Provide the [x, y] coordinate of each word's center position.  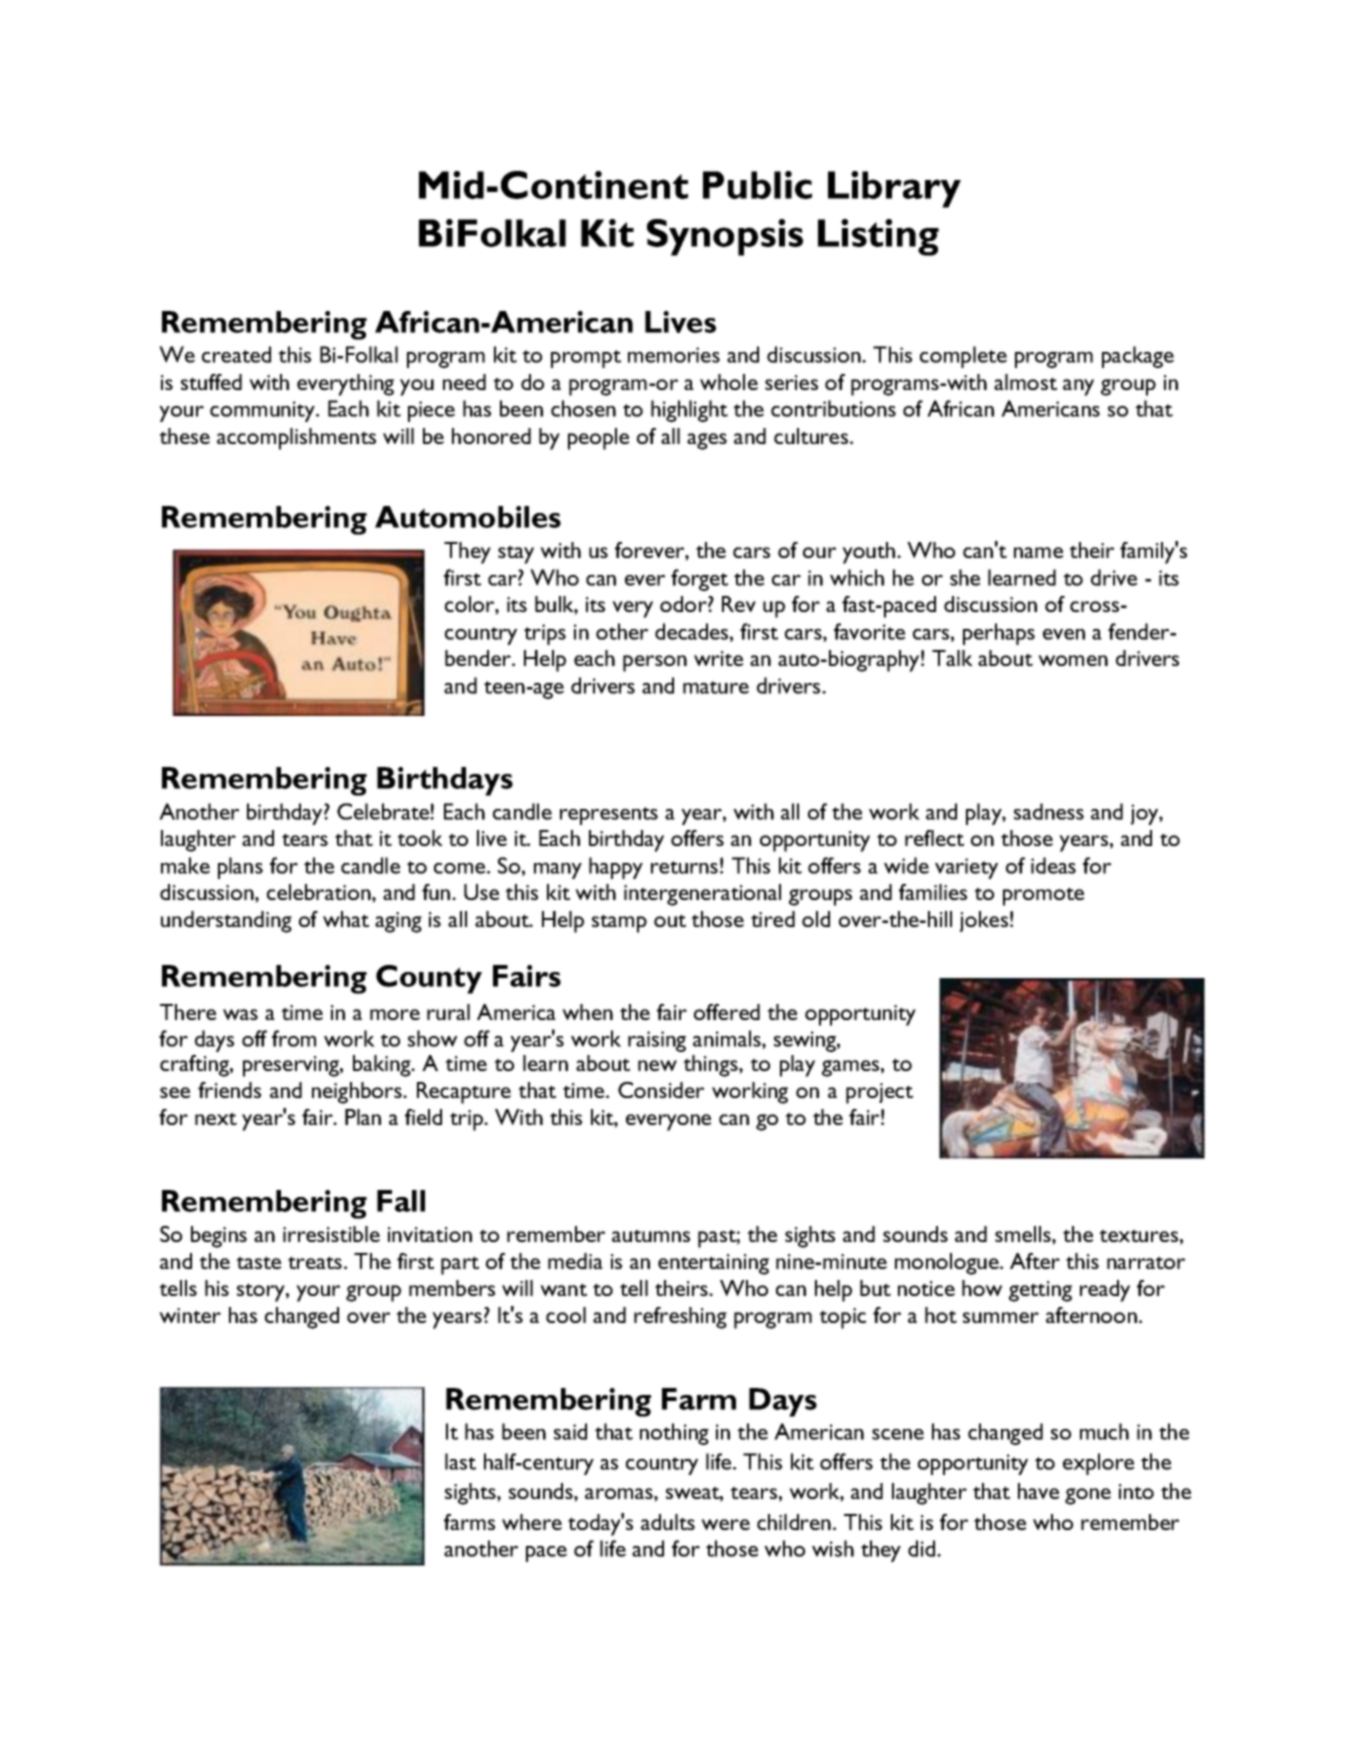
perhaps [999, 634]
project [879, 1093]
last [460, 1461]
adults [668, 1522]
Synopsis [725, 237]
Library [894, 189]
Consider [661, 1090]
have [1038, 1491]
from [294, 1038]
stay [516, 554]
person [655, 663]
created [236, 354]
